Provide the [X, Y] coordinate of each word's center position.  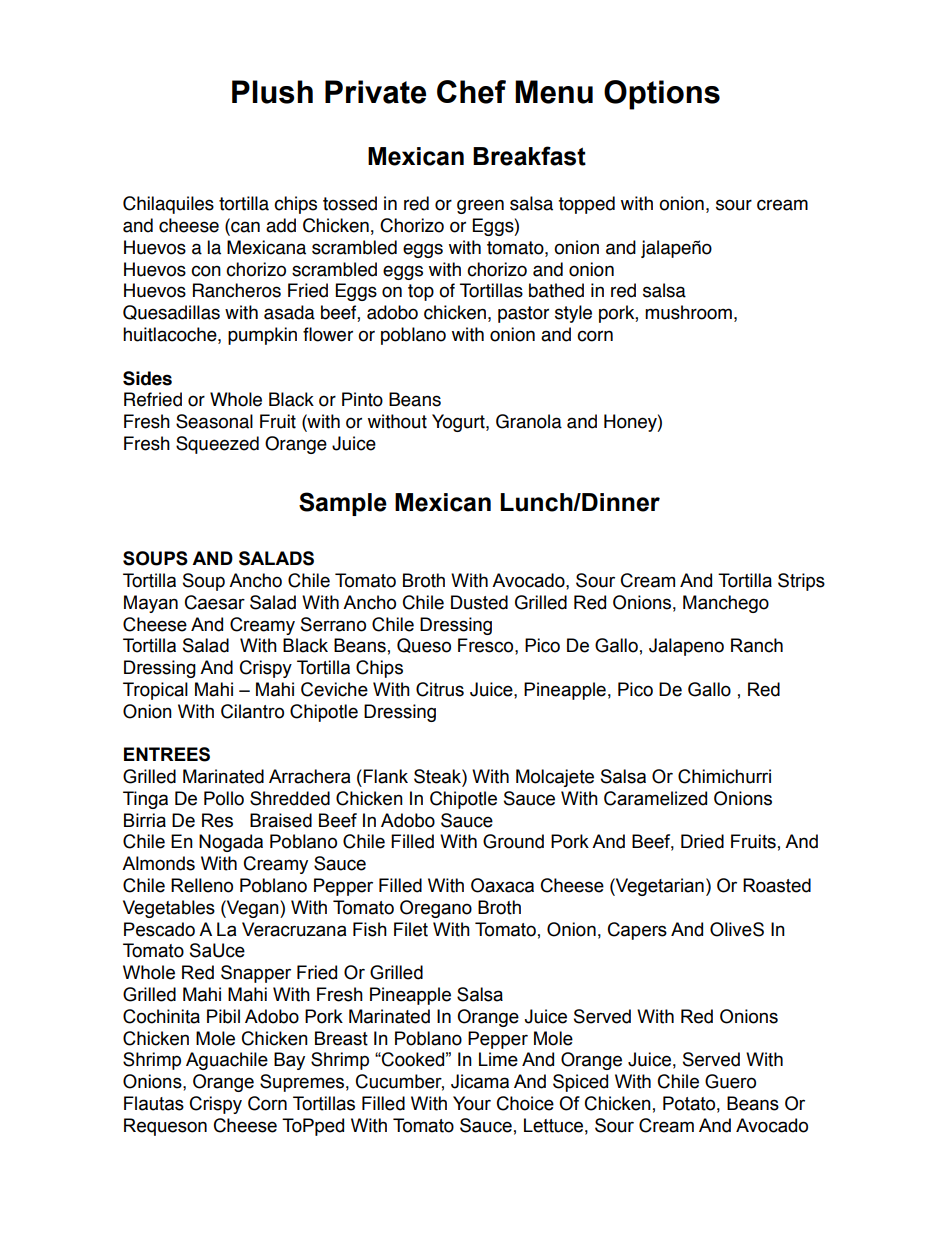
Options [662, 95]
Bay [289, 1061]
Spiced [580, 1083]
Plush [272, 92]
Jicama [480, 1081]
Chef [471, 92]
